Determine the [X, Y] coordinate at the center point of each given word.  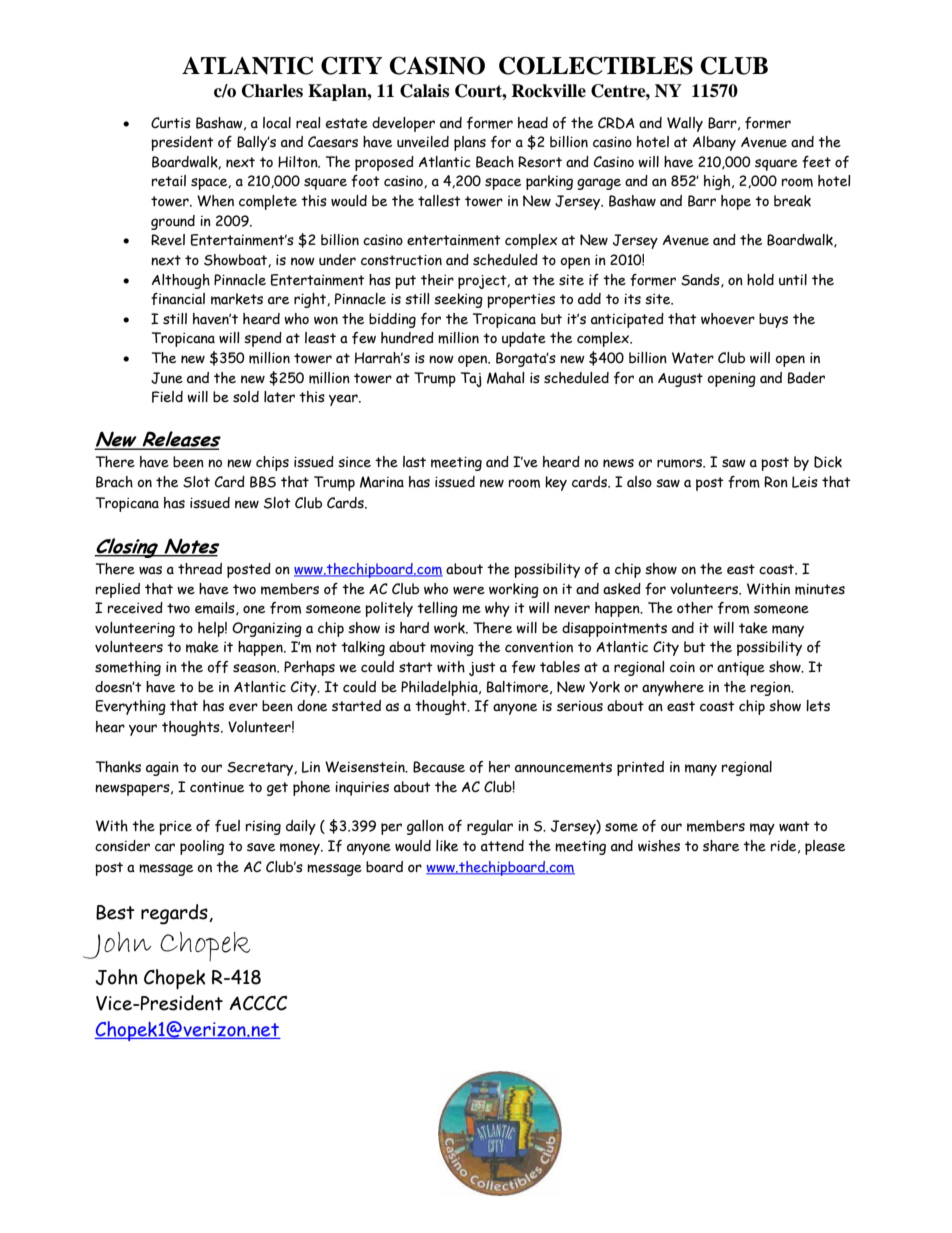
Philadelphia [440, 688]
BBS [263, 482]
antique [741, 669]
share [721, 846]
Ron [776, 481]
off [217, 667]
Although [181, 281]
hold [760, 280]
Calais [424, 91]
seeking [458, 300]
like [447, 846]
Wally [685, 124]
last [414, 462]
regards [175, 914]
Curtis [171, 123]
